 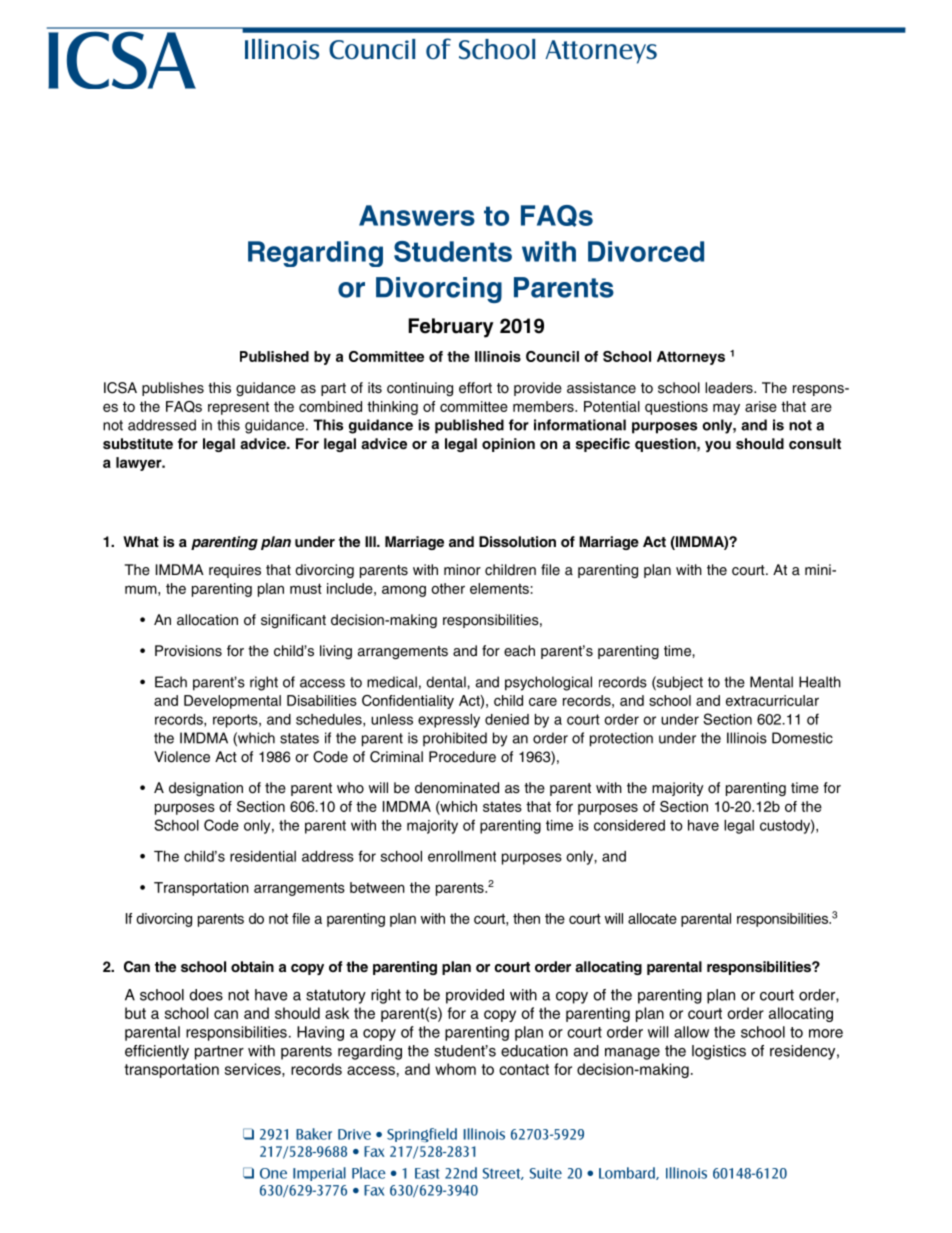 What do you see at coordinates (462, 856) in the screenshot?
I see `enrollment` at bounding box center [462, 856].
